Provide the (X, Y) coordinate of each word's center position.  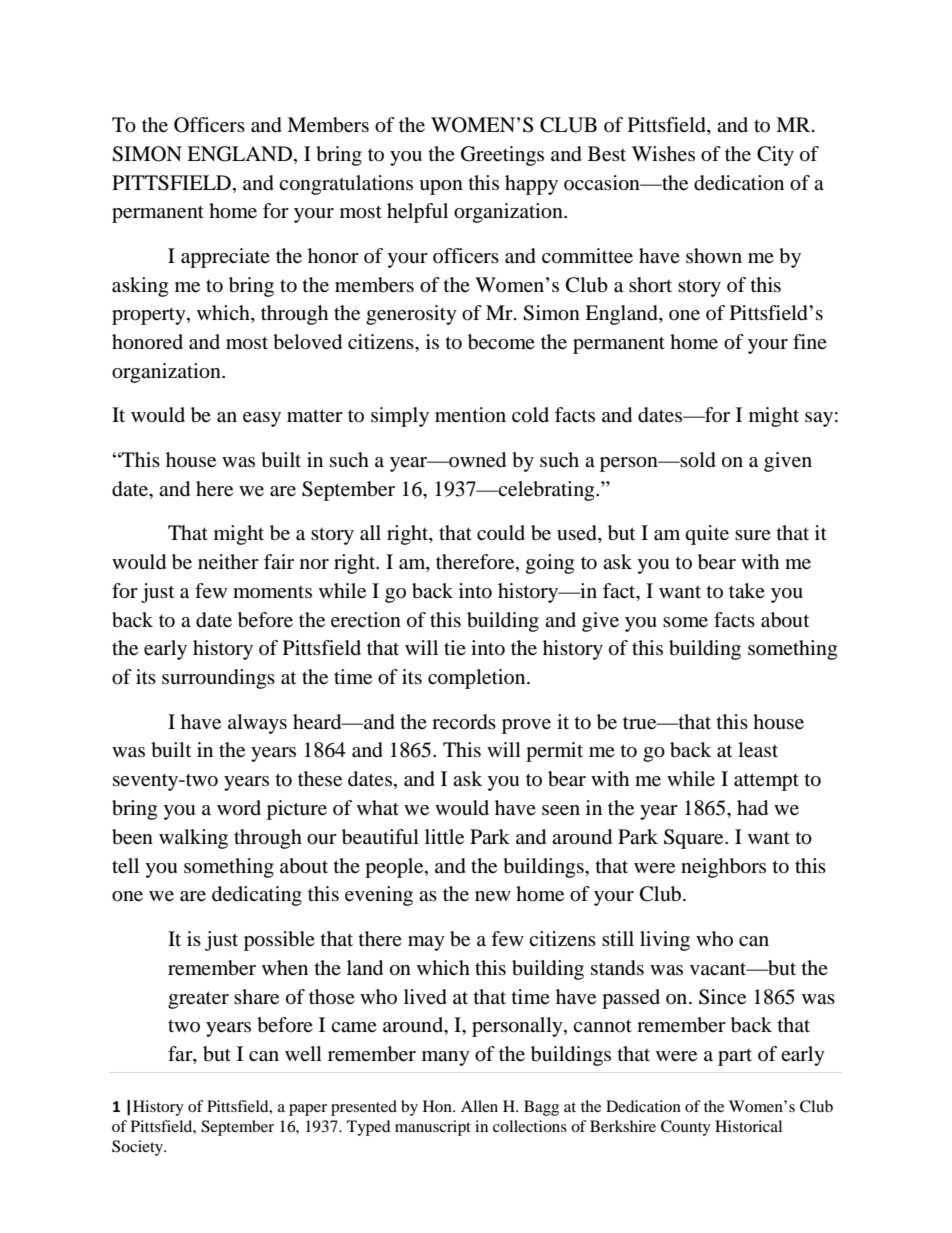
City (775, 156)
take (747, 590)
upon (441, 187)
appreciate (225, 258)
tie (455, 647)
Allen (479, 1106)
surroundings (218, 679)
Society (139, 1148)
